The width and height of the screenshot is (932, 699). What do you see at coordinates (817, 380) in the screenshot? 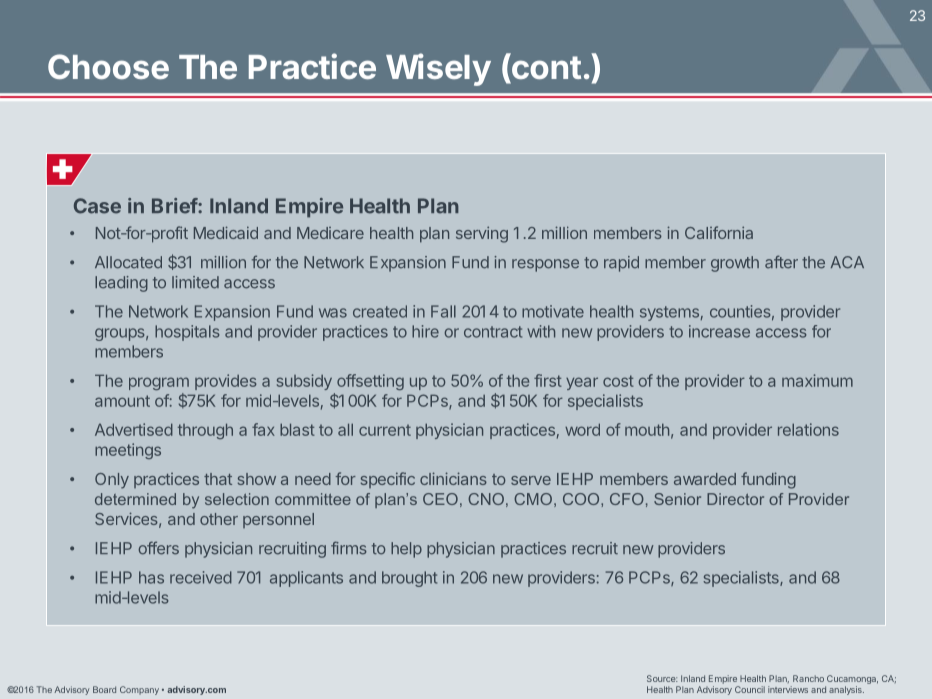
I see `maximum` at bounding box center [817, 380].
